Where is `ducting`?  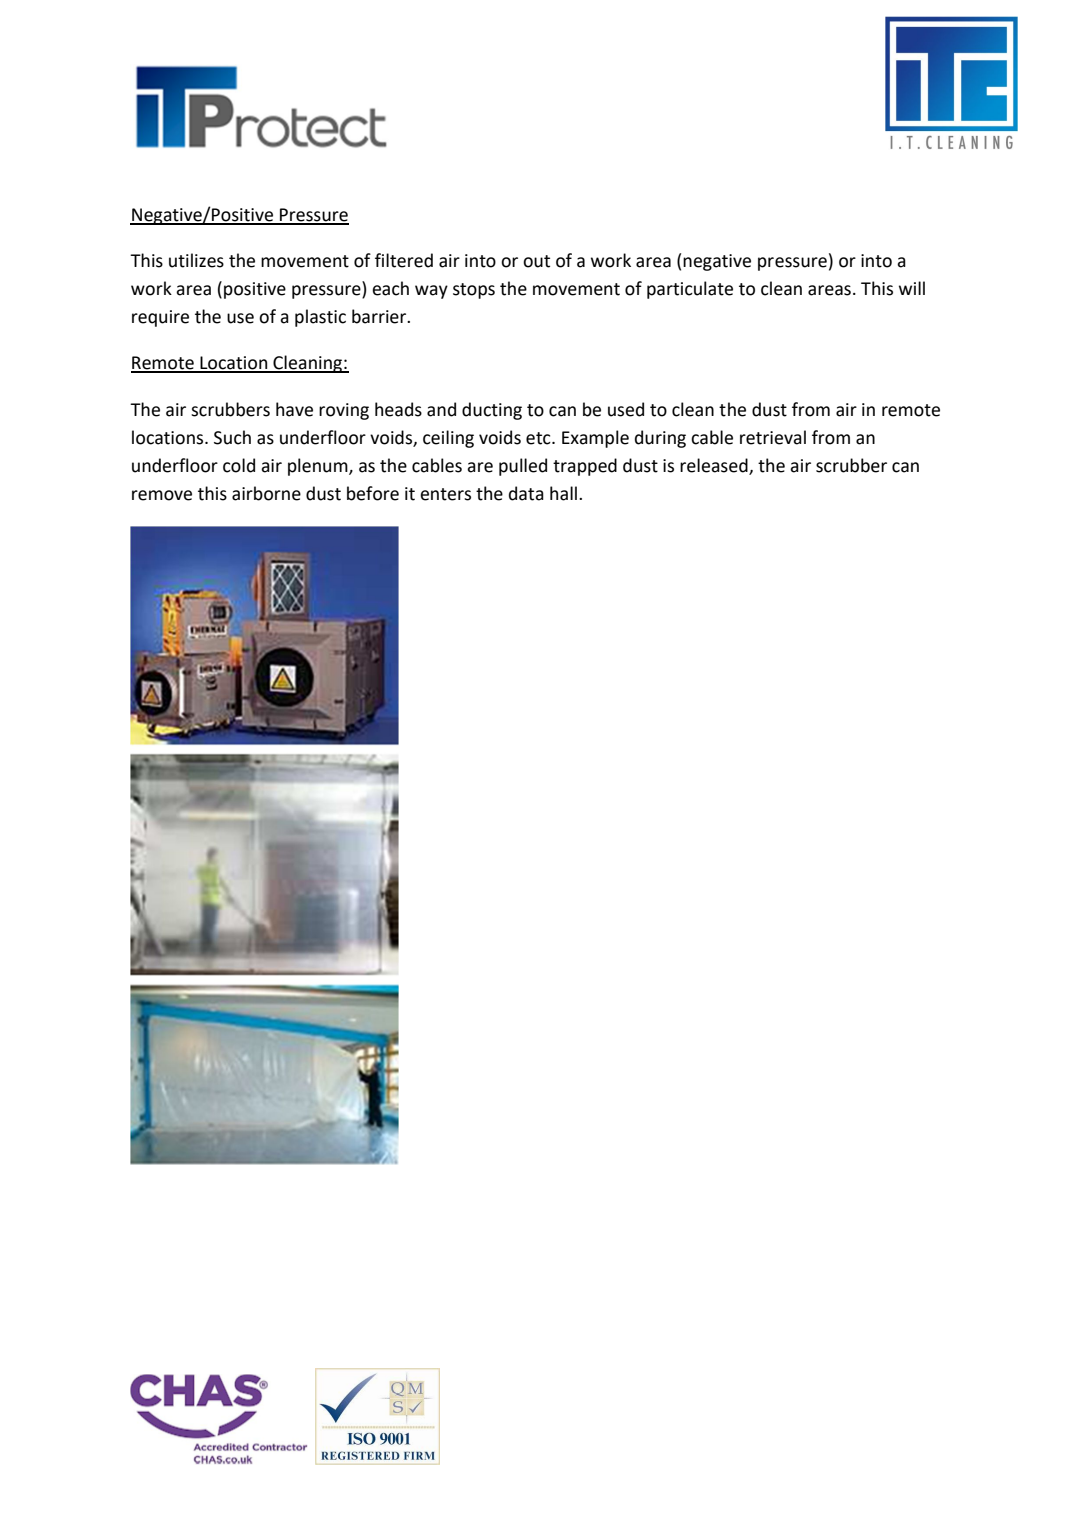
ducting is located at coordinates (492, 411).
